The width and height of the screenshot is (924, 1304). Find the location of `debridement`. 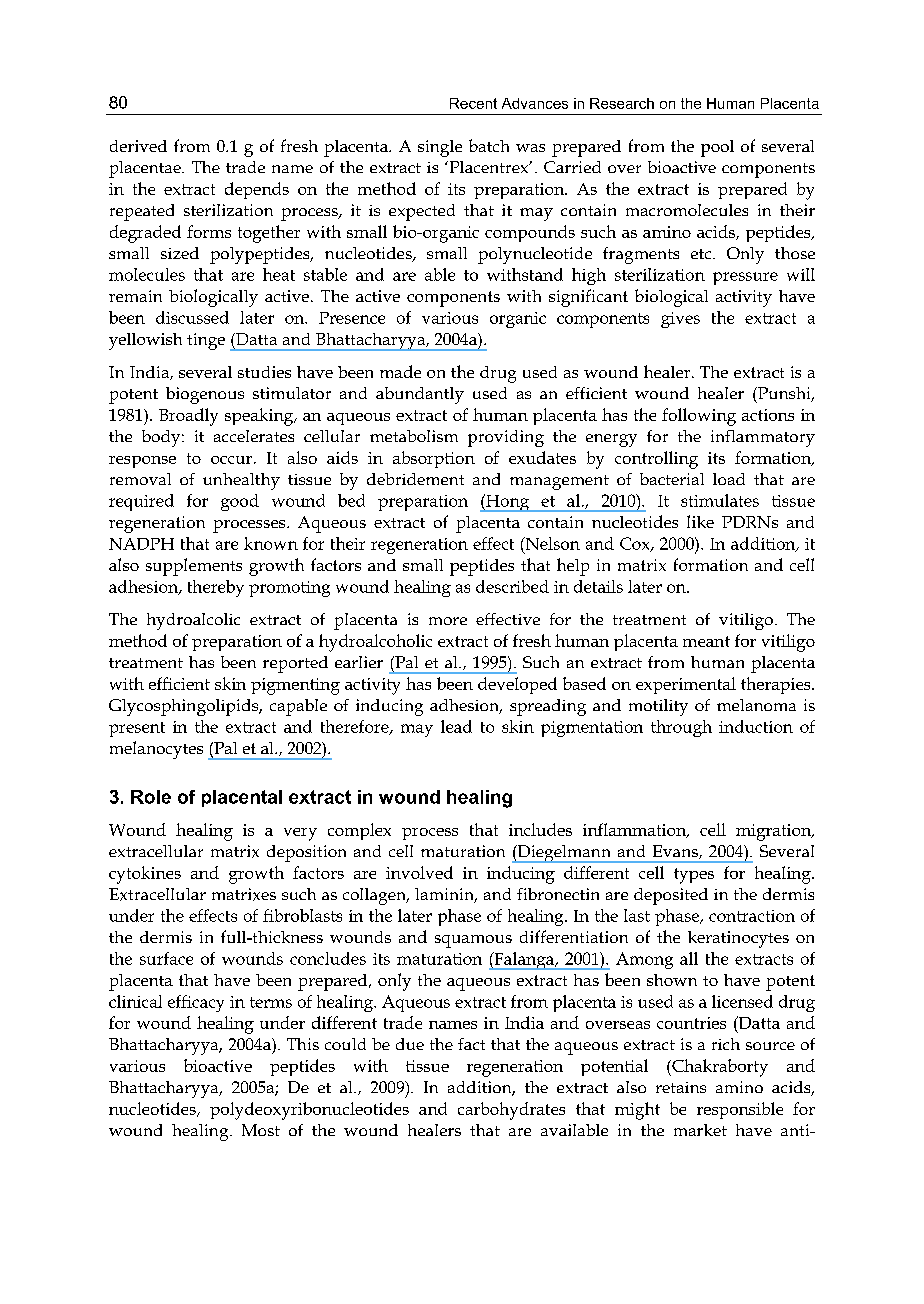

debridement is located at coordinates (415, 479).
